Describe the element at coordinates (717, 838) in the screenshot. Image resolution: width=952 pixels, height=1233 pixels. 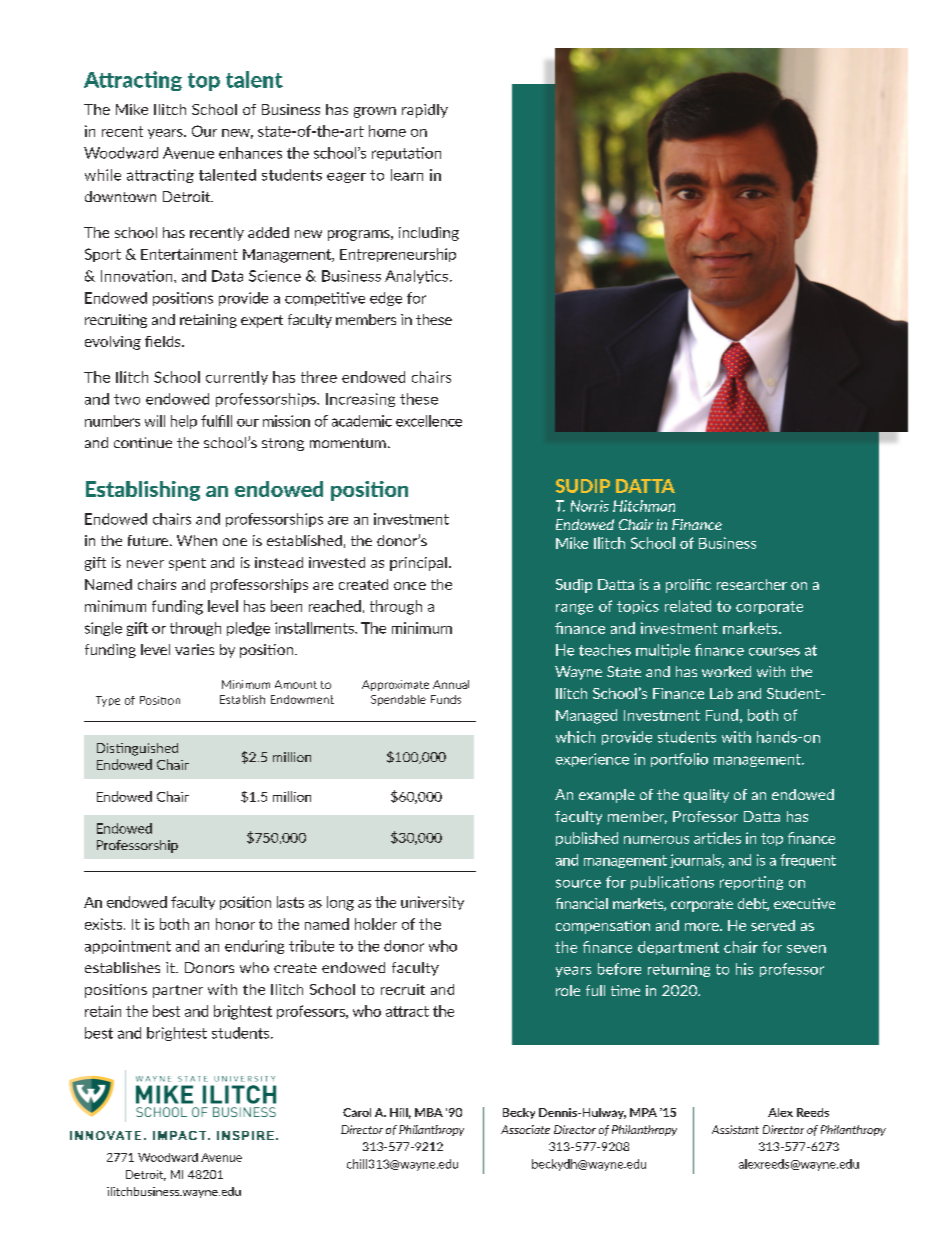
I see `articles` at that location.
